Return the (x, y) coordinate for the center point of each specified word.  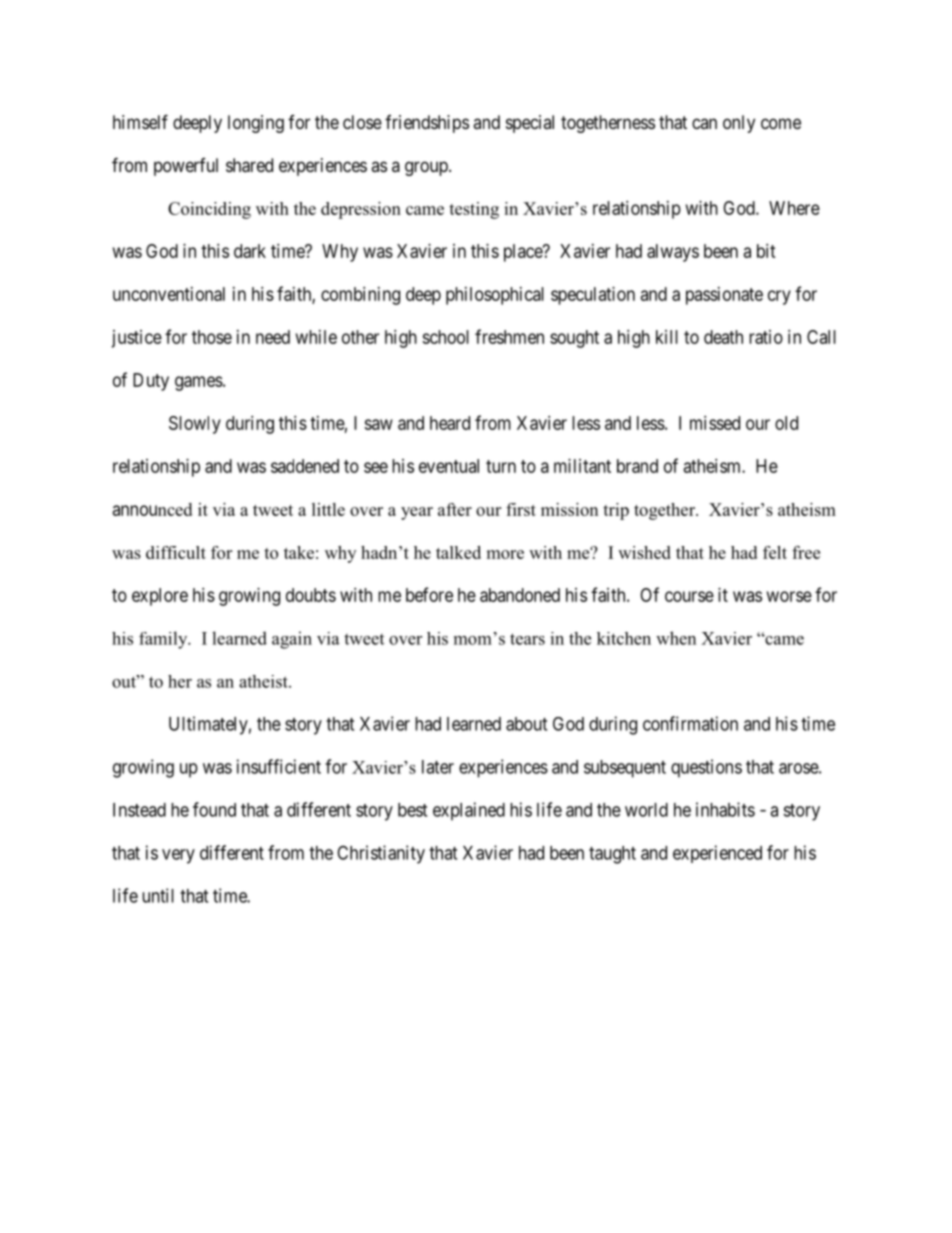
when (676, 638)
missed (715, 423)
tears (527, 639)
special (530, 124)
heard (450, 423)
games (199, 383)
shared (249, 165)
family (164, 640)
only (739, 124)
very (178, 856)
